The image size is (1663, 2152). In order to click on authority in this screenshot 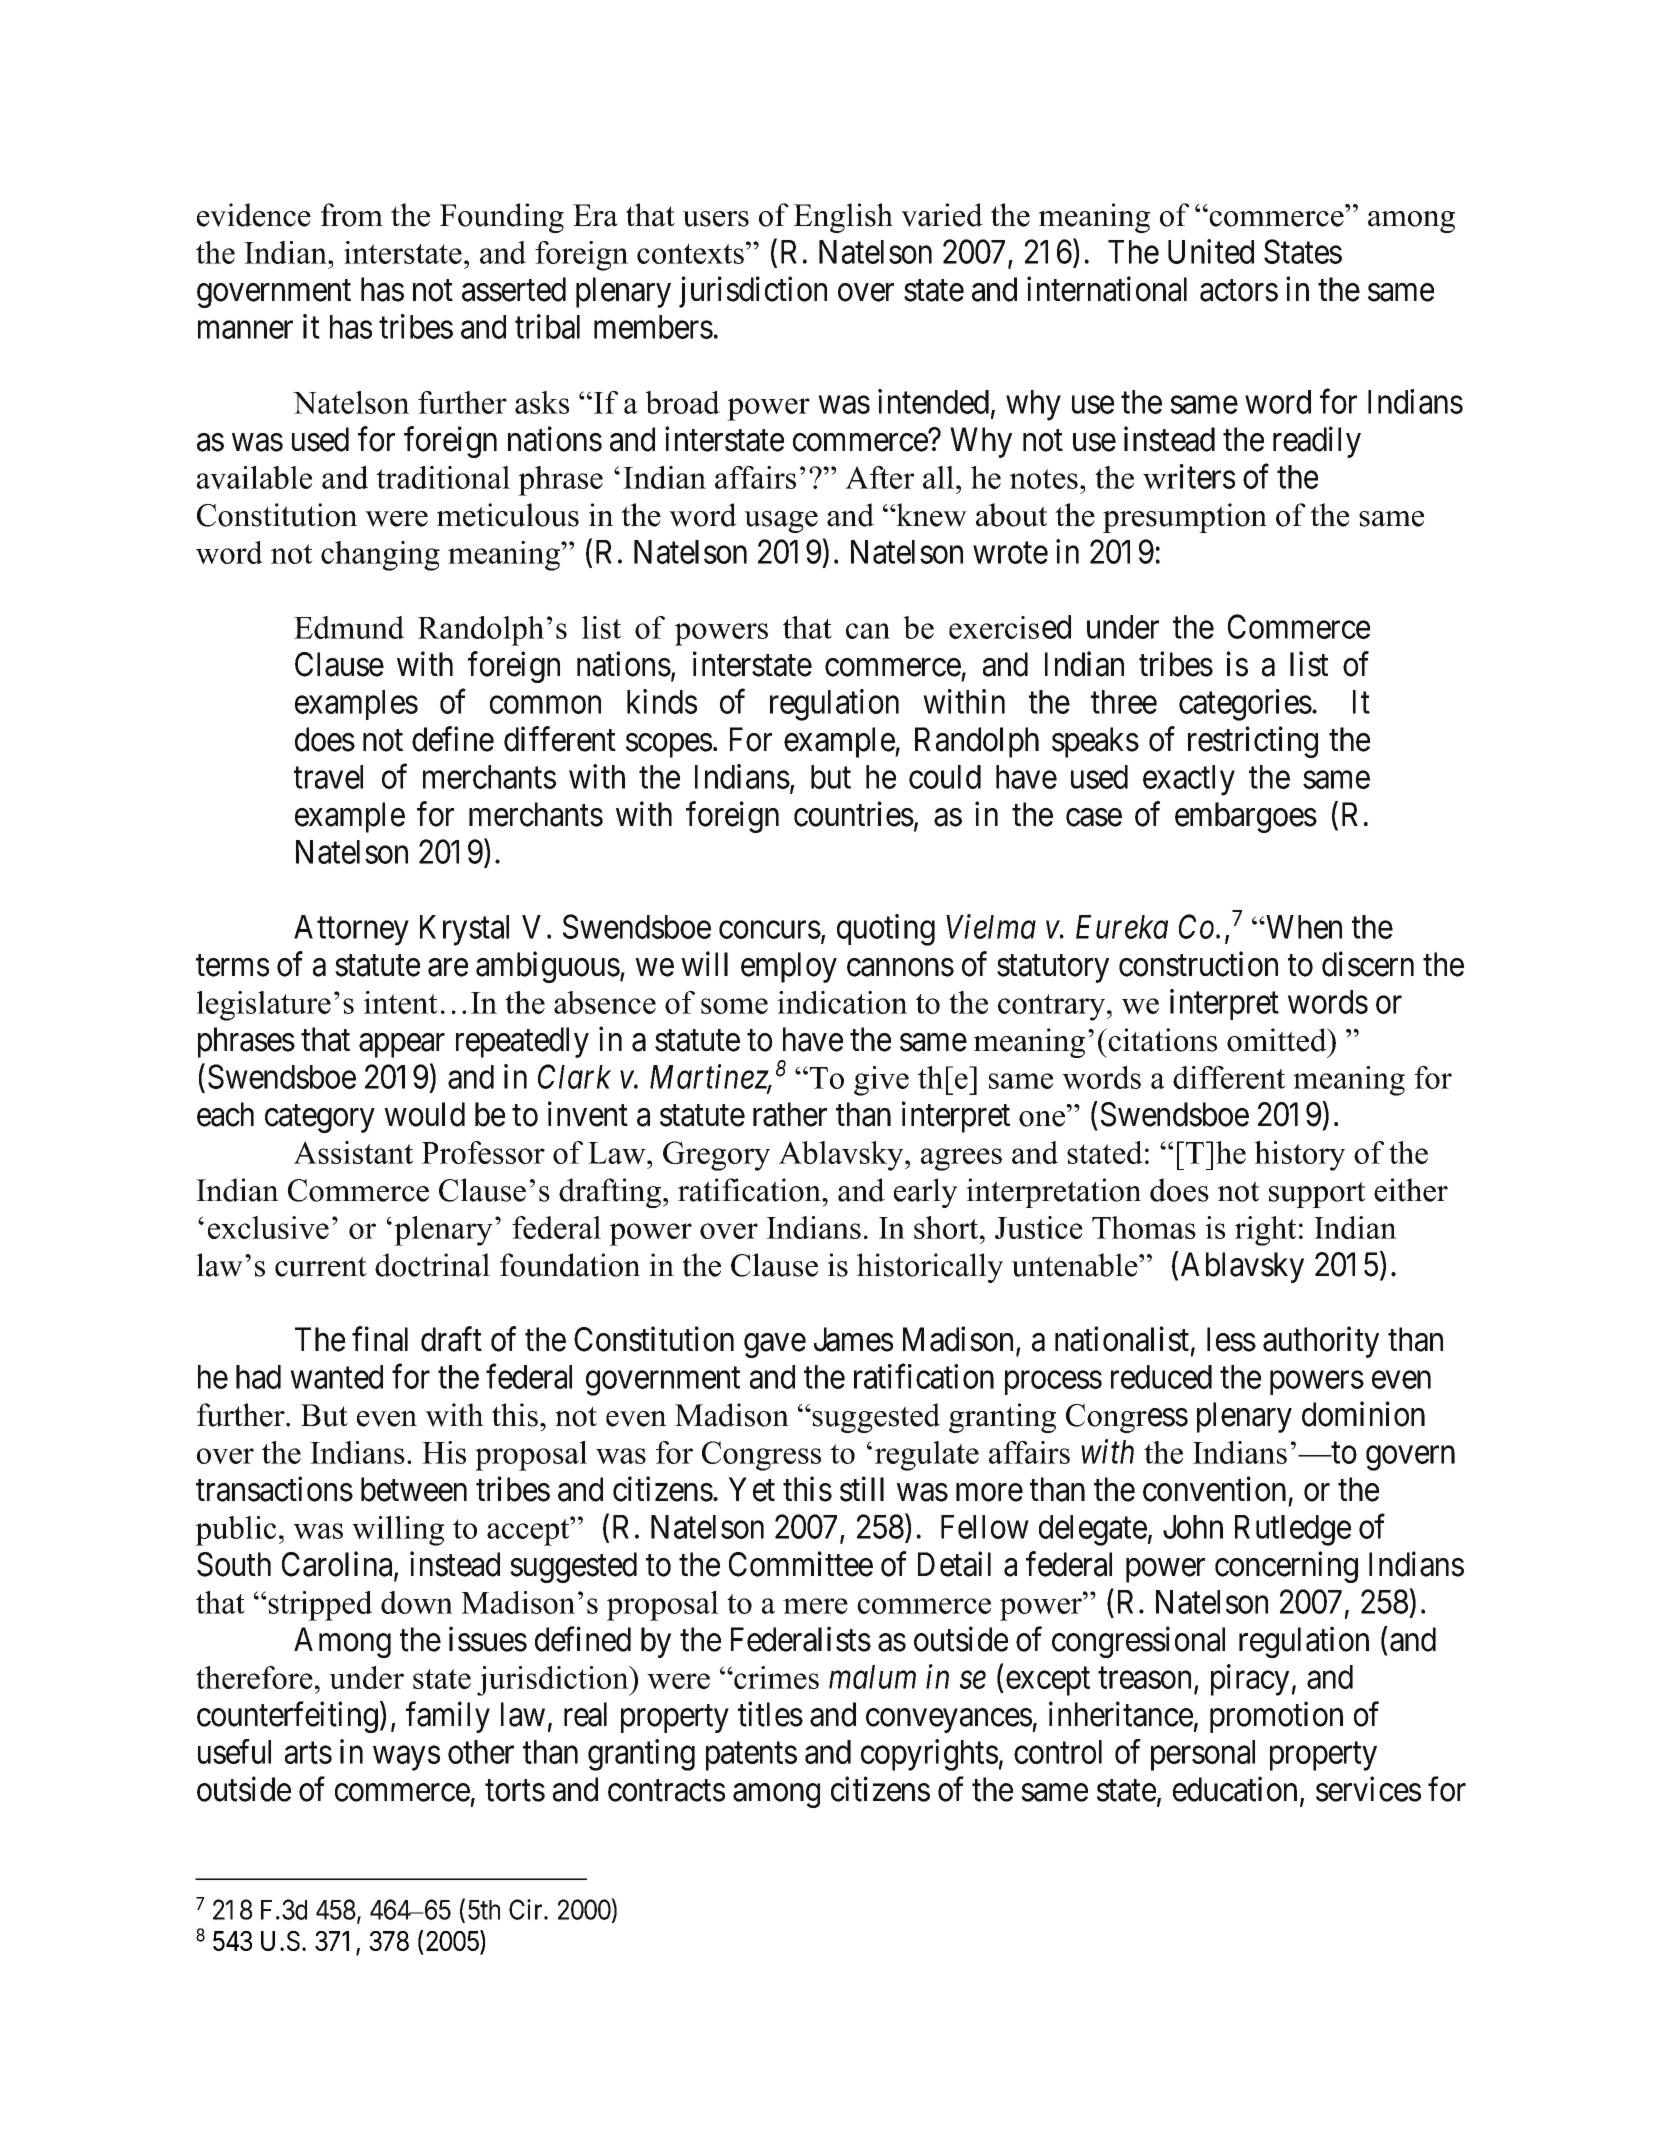, I will do `click(1321, 1342)`.
